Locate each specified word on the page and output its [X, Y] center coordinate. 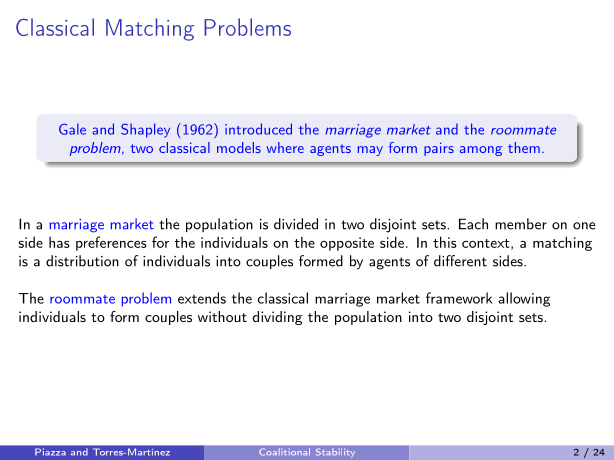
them [524, 147]
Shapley [145, 130]
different [460, 261]
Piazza [50, 451]
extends [202, 298]
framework [459, 298]
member [521, 224]
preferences [111, 243]
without [222, 316]
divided [296, 224]
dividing [278, 318]
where [285, 147]
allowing [524, 299]
